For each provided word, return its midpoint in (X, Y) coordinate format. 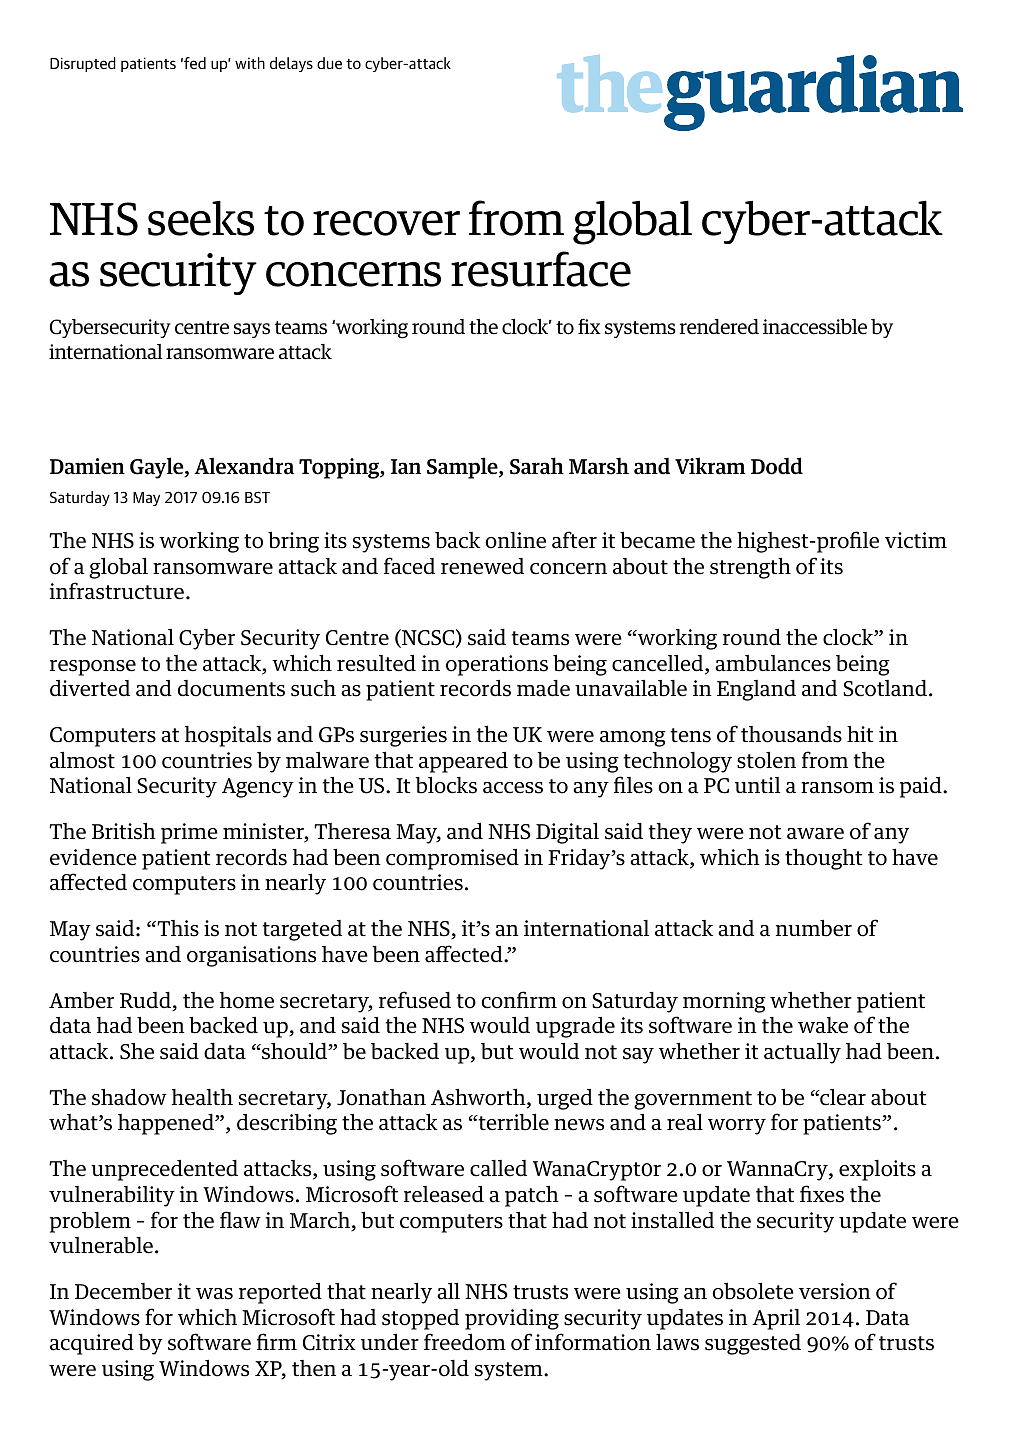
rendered (719, 327)
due (329, 63)
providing (512, 1319)
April (776, 1319)
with (250, 63)
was (214, 1294)
